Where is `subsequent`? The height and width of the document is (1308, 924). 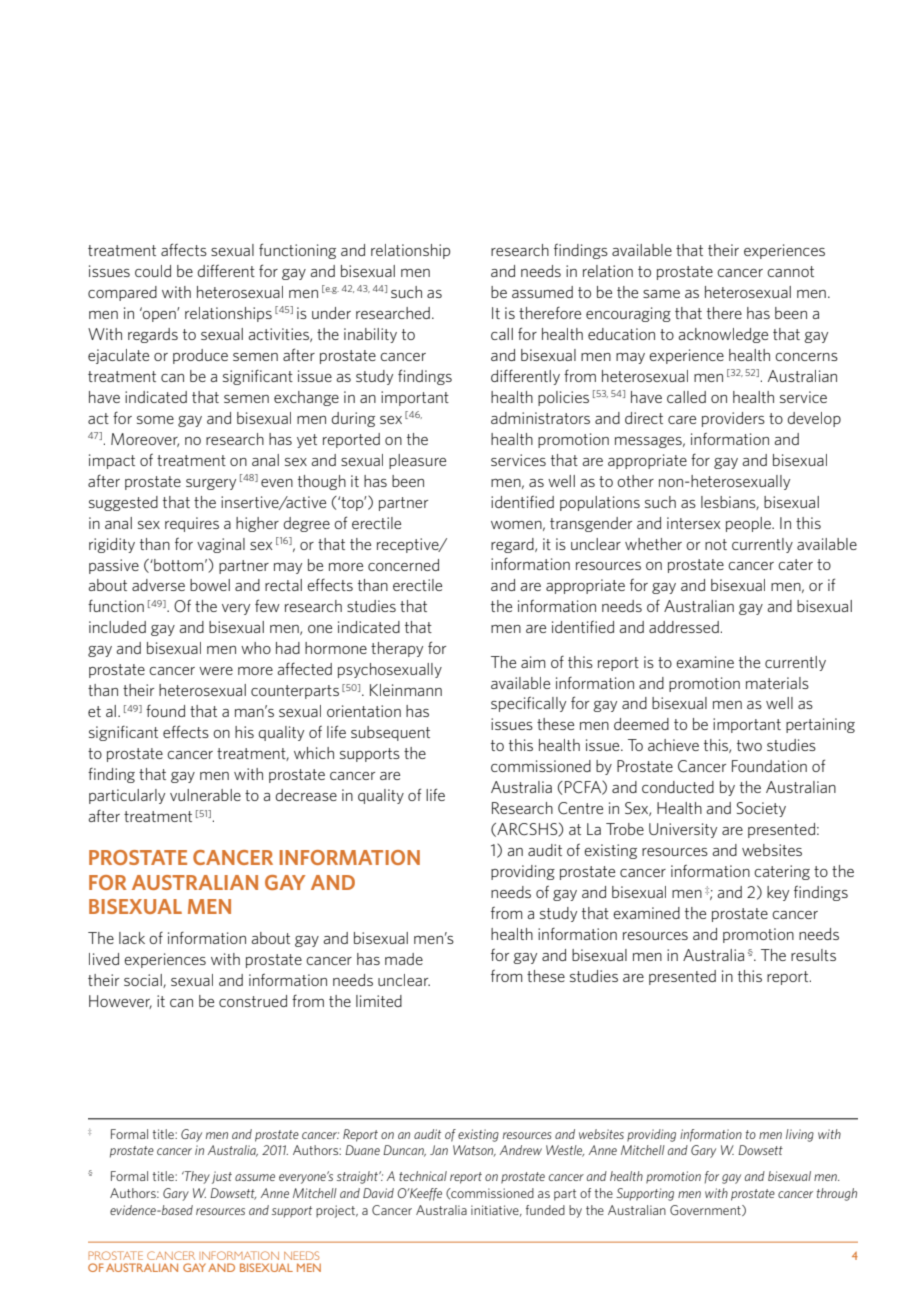 subsequent is located at coordinates (390, 733).
